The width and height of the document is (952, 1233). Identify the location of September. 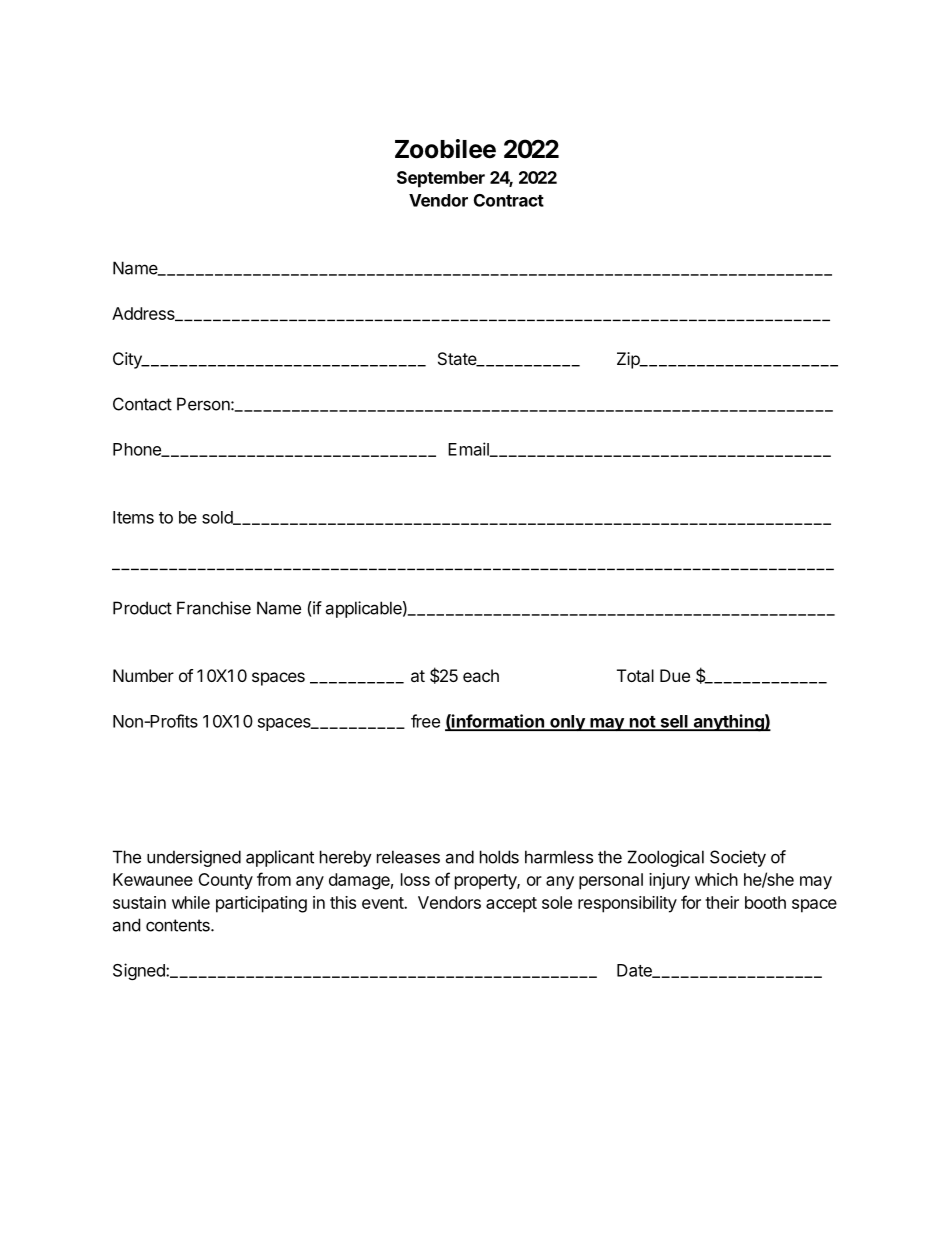
(441, 179).
